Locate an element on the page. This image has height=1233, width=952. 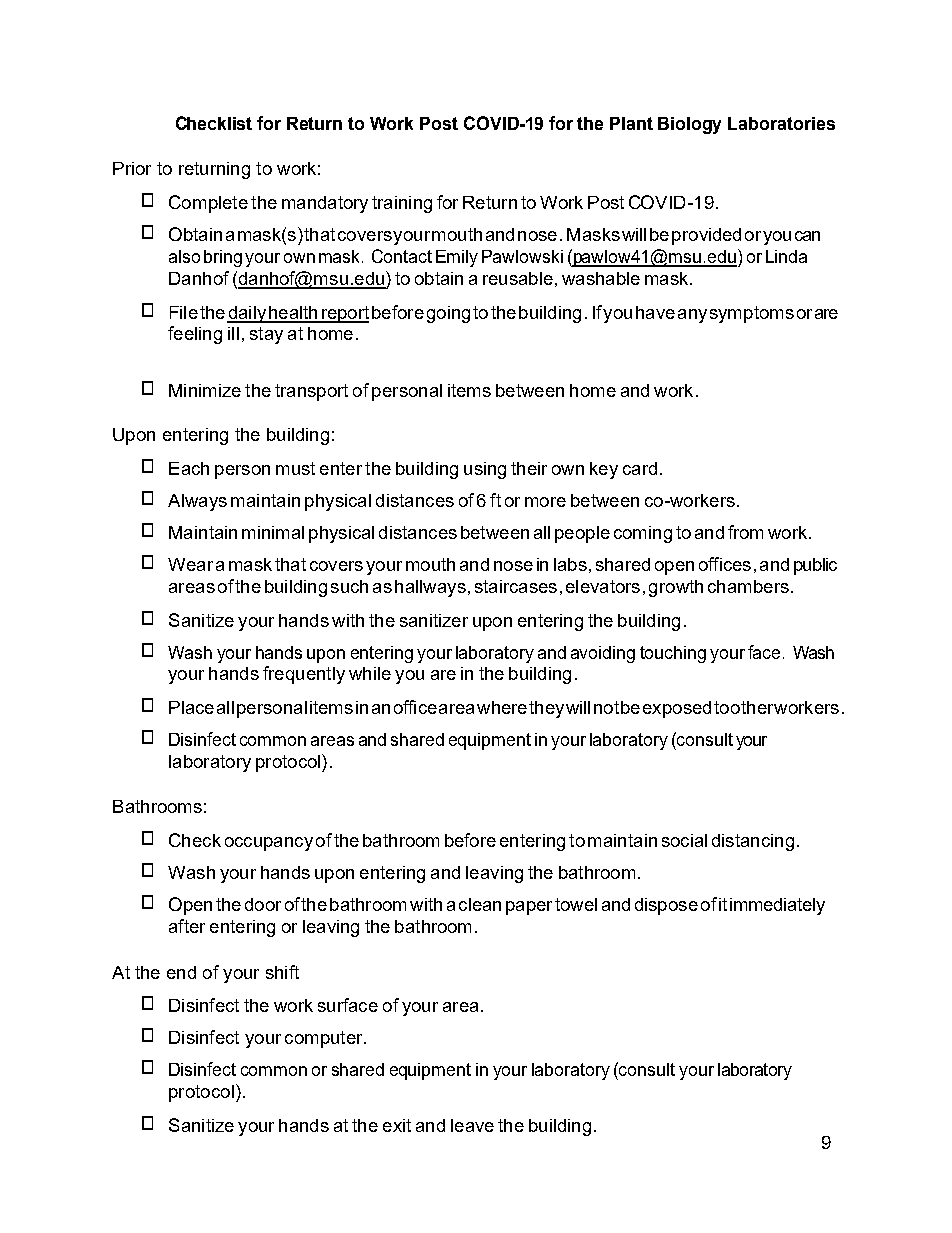
training is located at coordinates (402, 204).
